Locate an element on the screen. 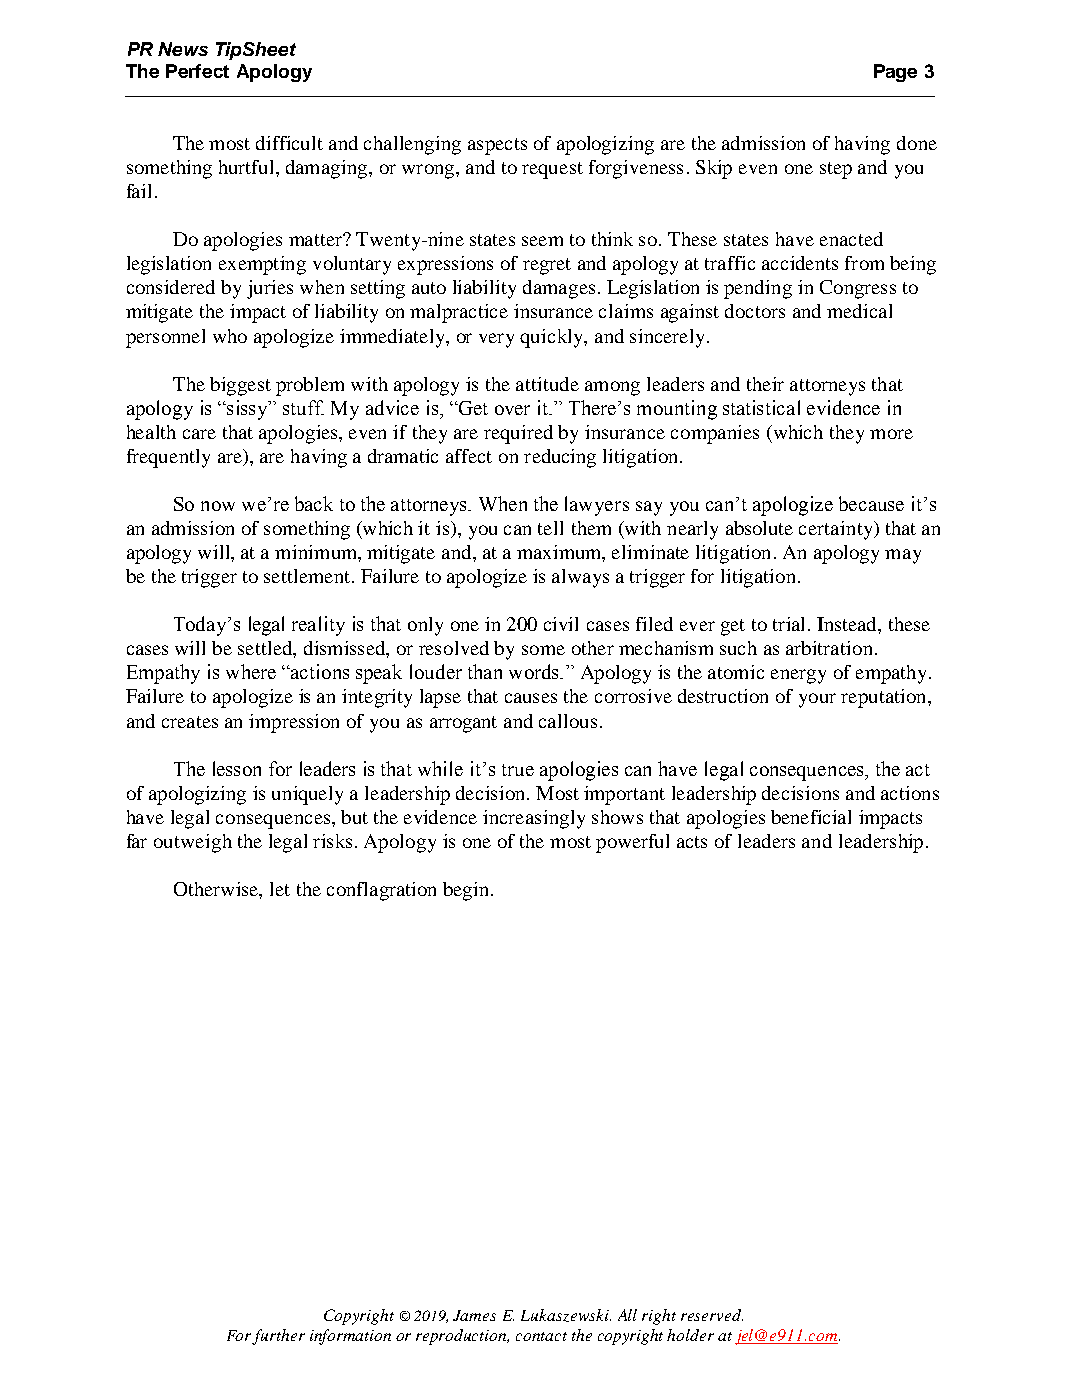 The height and width of the screenshot is (1382, 1068). tell is located at coordinates (550, 528).
